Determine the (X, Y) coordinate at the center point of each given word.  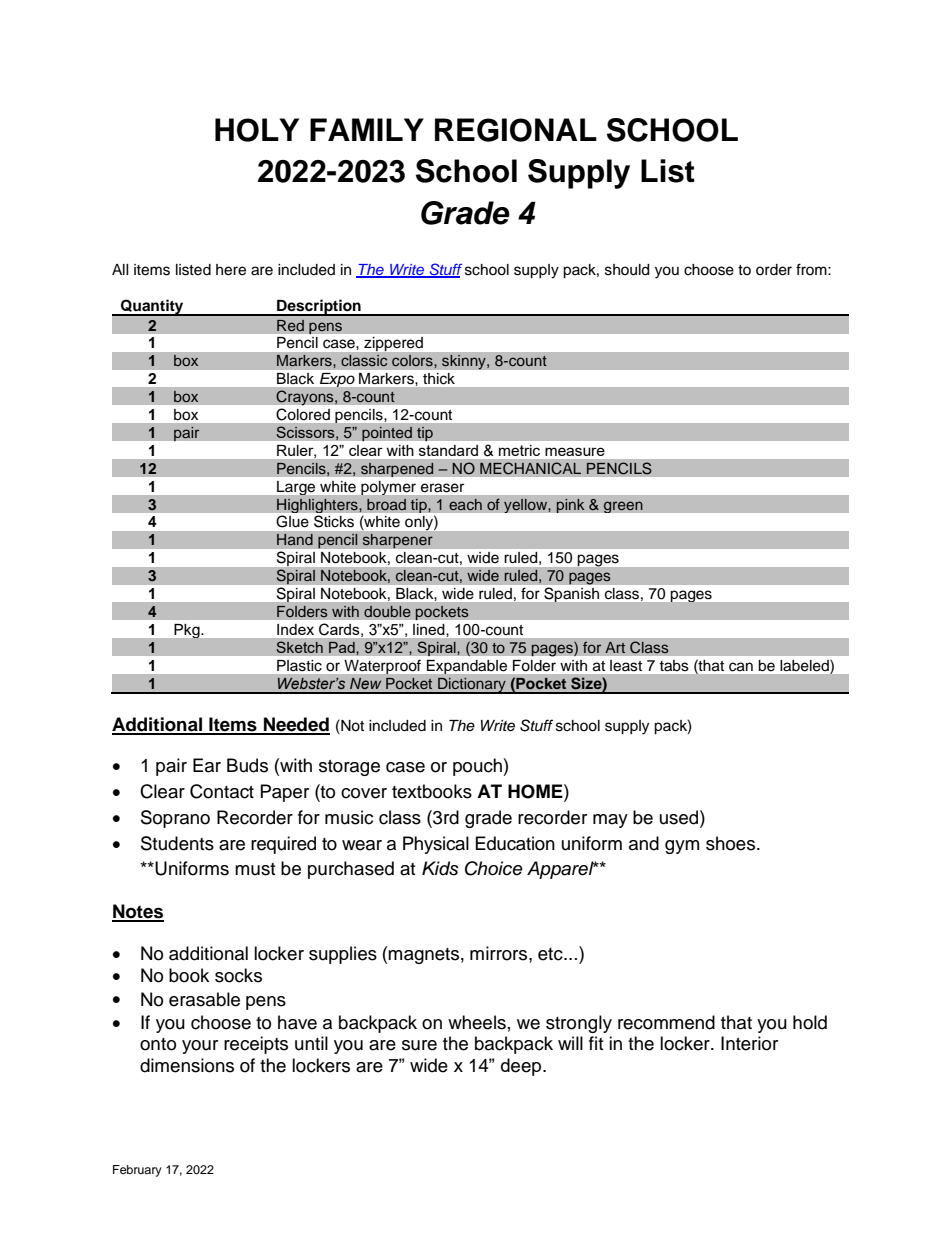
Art (615, 647)
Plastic (299, 665)
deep (522, 1067)
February (137, 1171)
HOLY (257, 130)
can (741, 667)
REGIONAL (516, 130)
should (627, 270)
